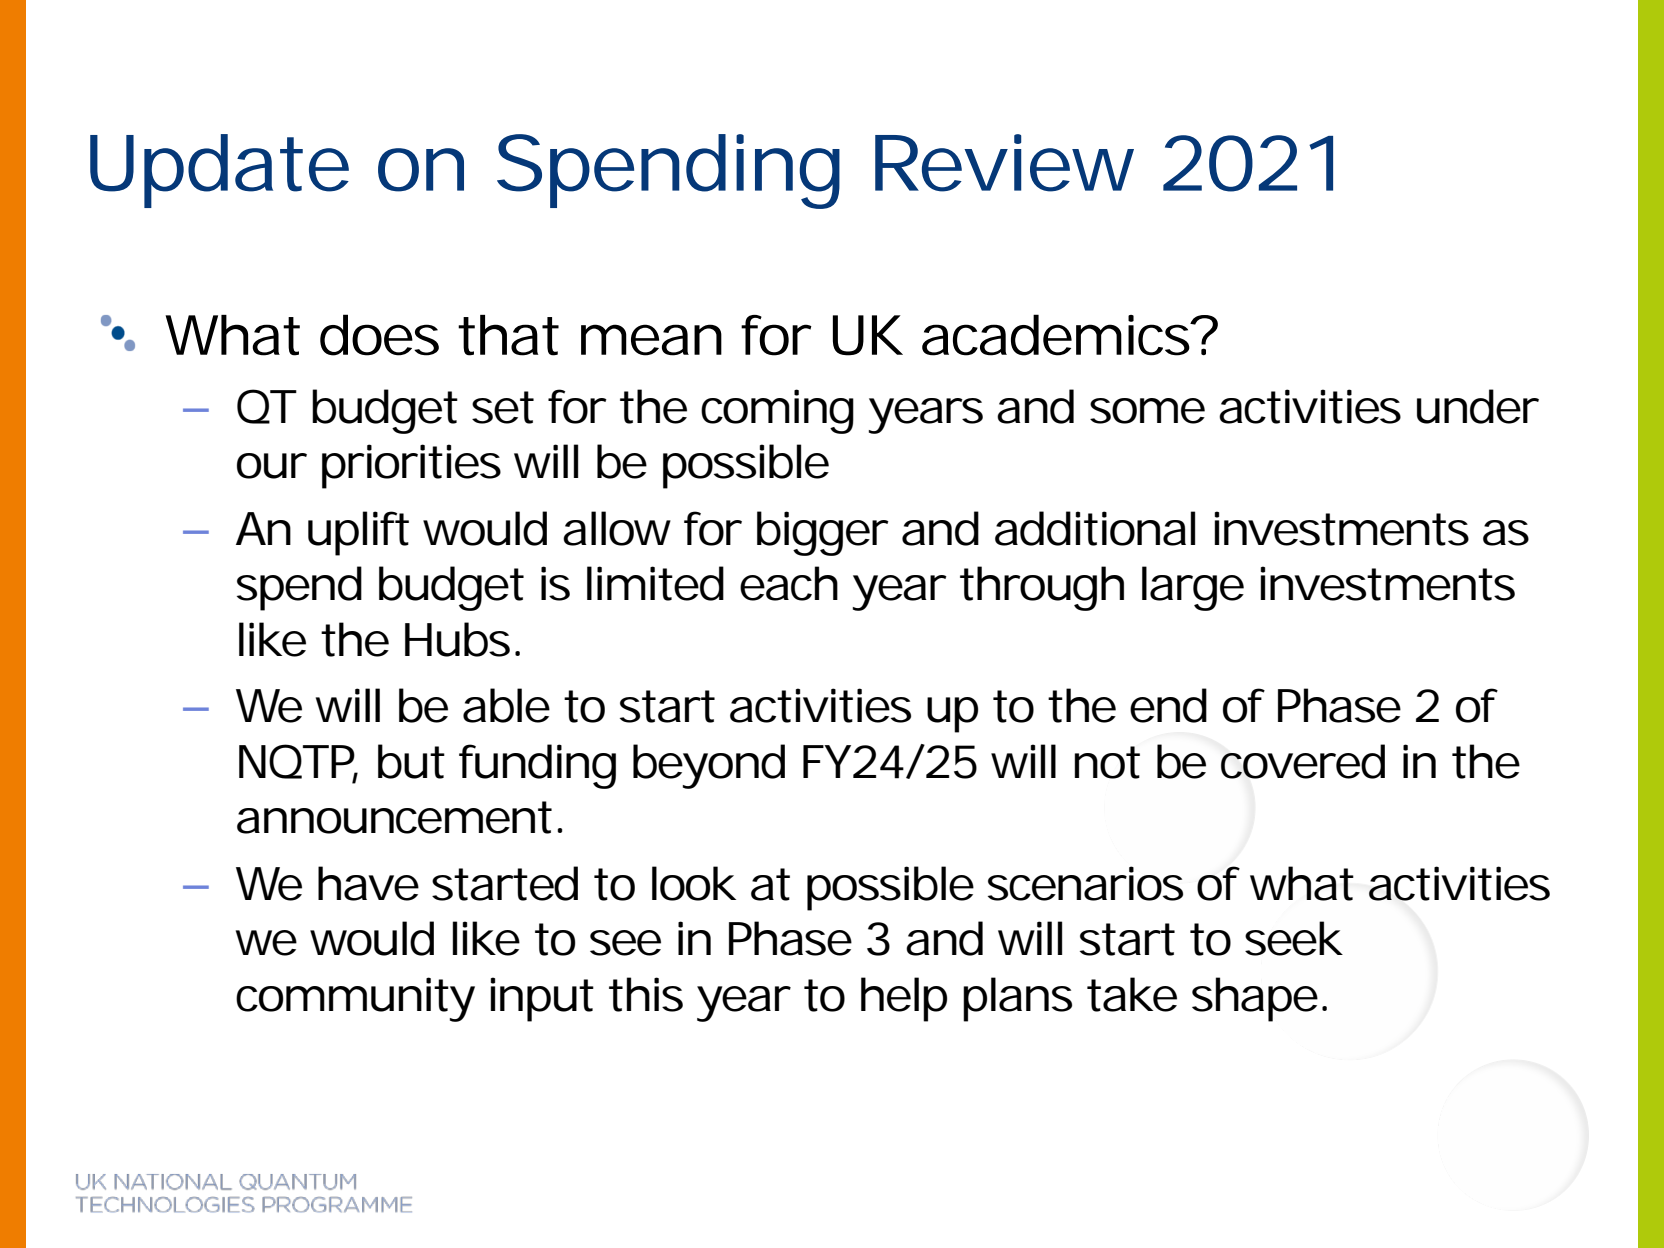 The width and height of the screenshot is (1664, 1248). I want to click on able, so click(506, 705).
